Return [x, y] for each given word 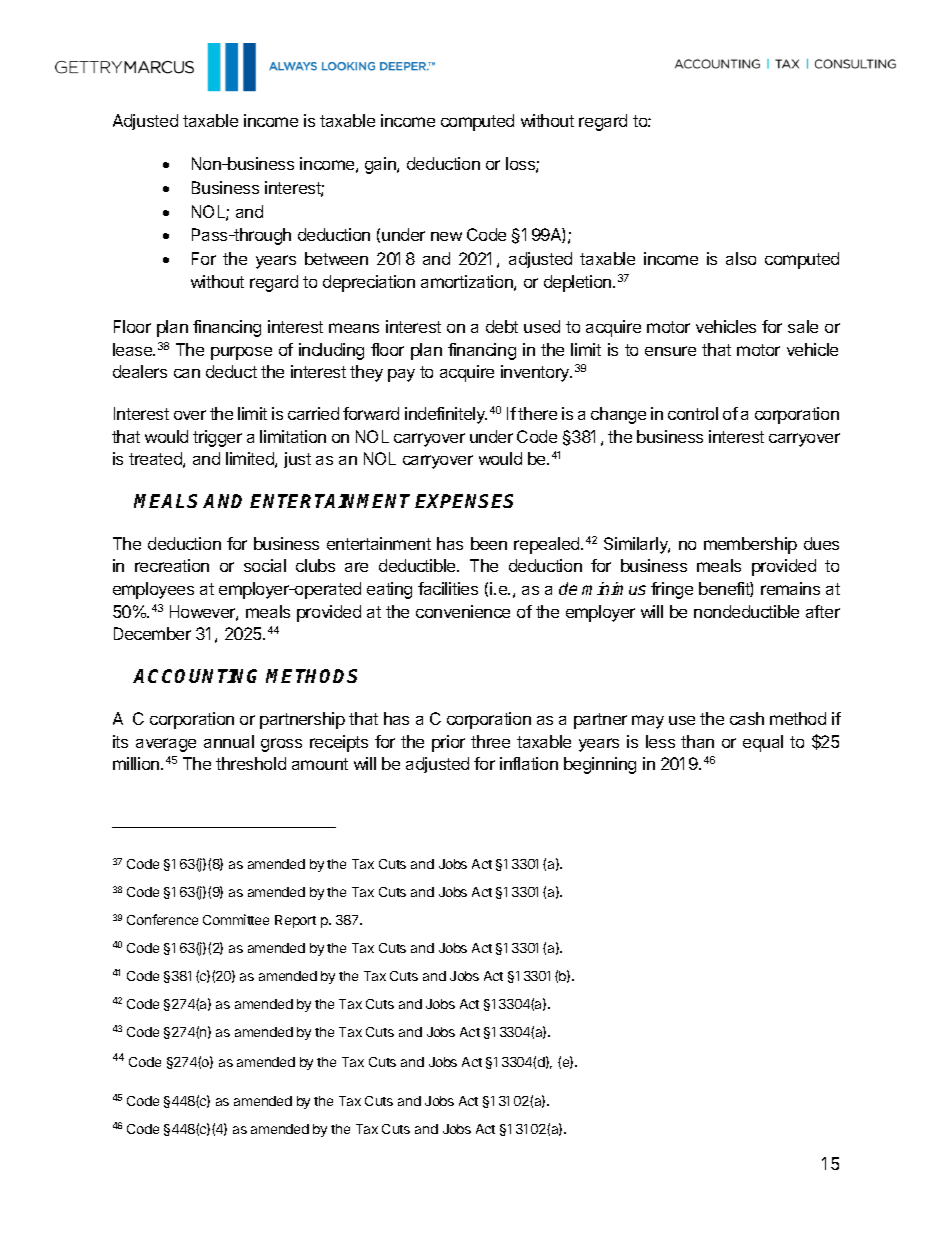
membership [750, 545]
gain [381, 165]
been [489, 543]
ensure [670, 351]
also [741, 258]
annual [229, 741]
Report [295, 921]
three [490, 741]
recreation [172, 565]
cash [747, 718]
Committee [236, 919]
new [446, 236]
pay [401, 375]
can [187, 373]
